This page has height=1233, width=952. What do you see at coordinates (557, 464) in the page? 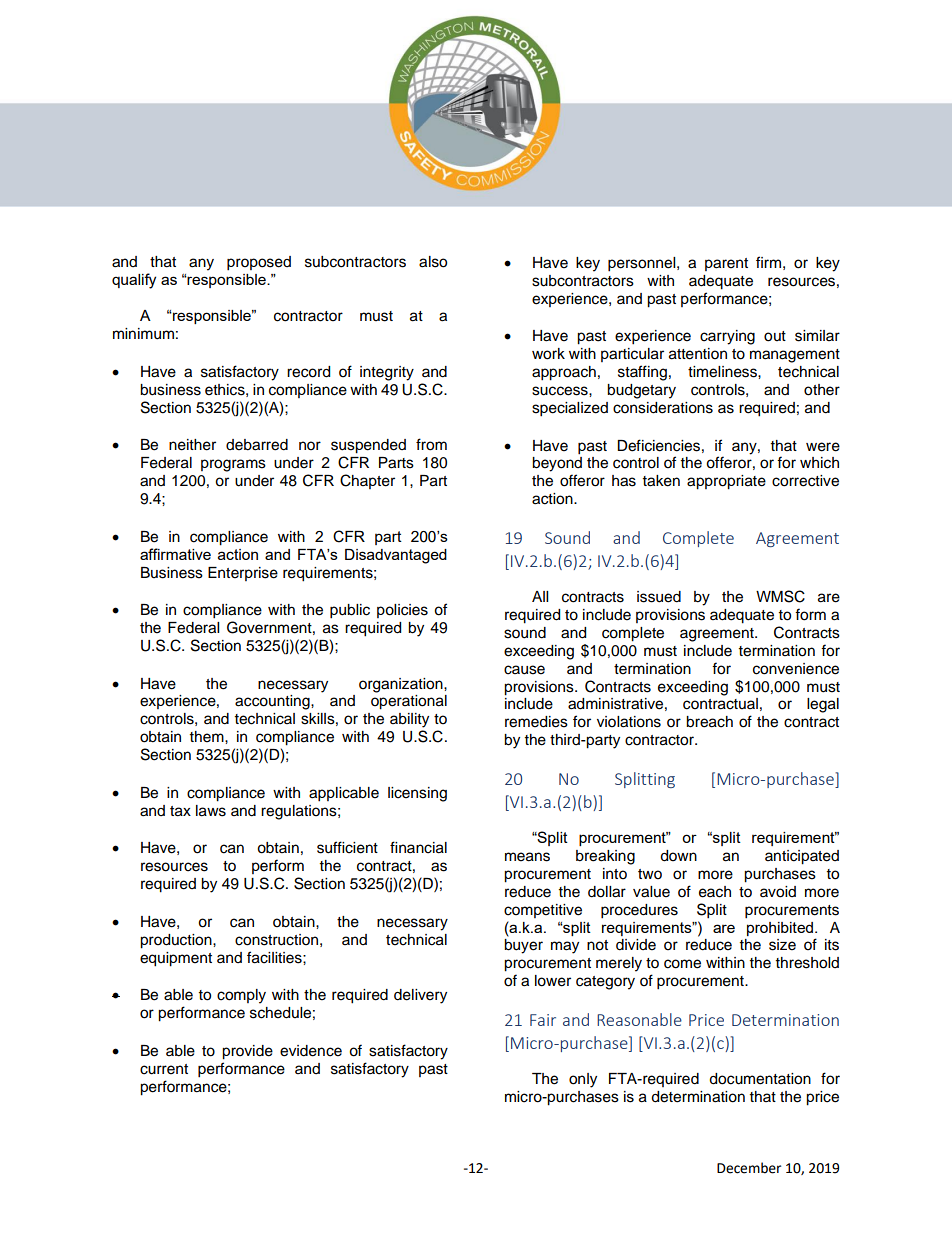
I see `beyond` at bounding box center [557, 464].
